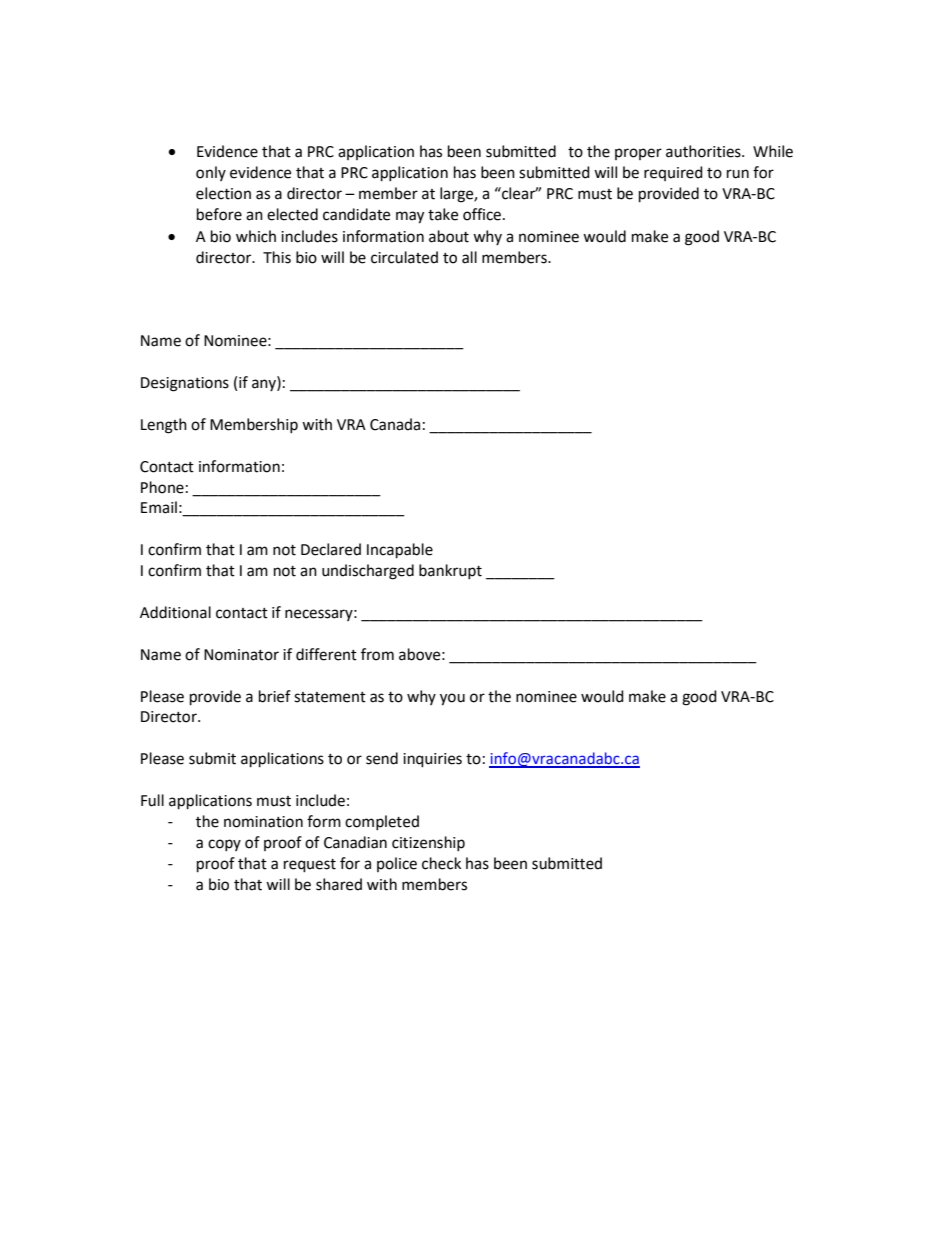  What do you see at coordinates (673, 173) in the screenshot?
I see `required` at bounding box center [673, 173].
